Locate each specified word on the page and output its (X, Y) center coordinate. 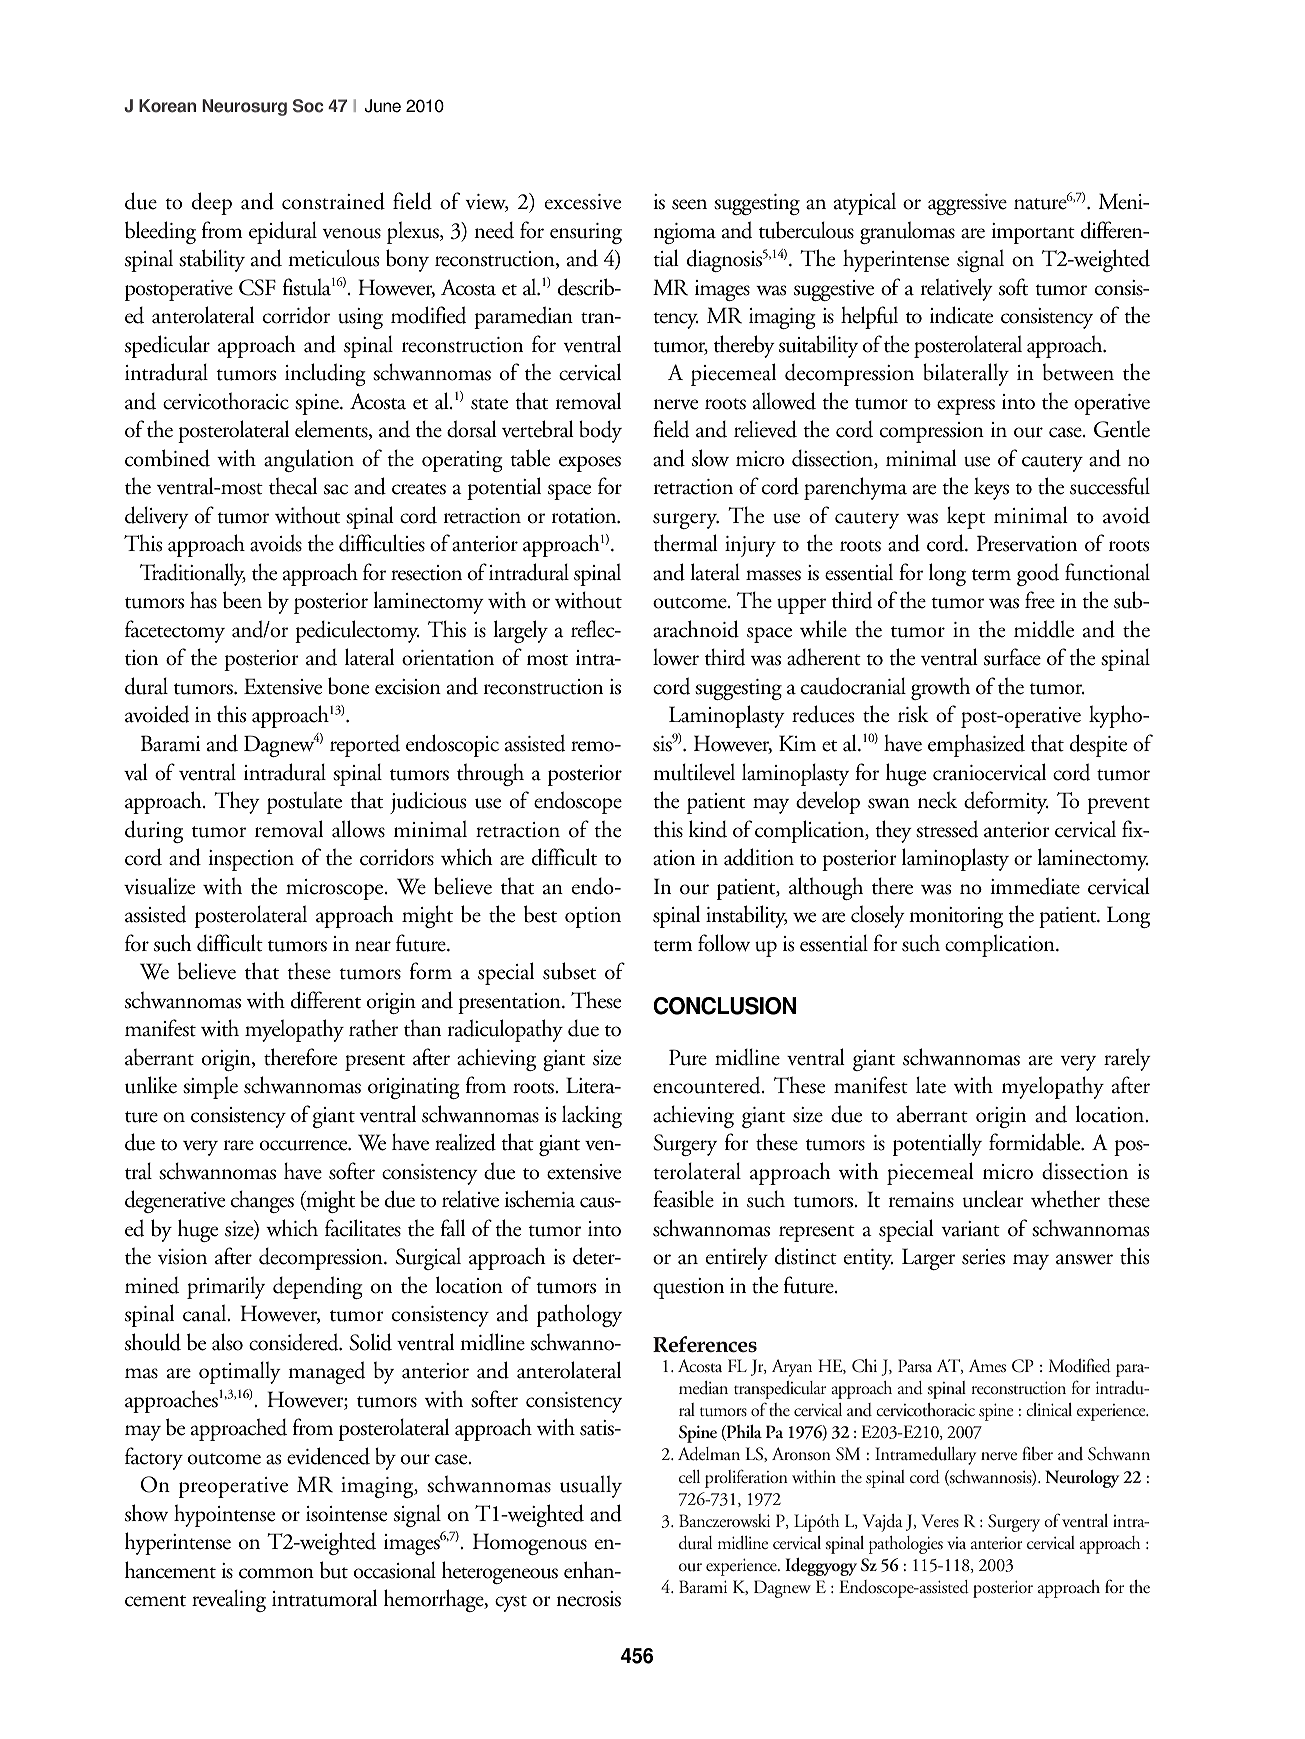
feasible (683, 1199)
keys (991, 488)
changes (262, 1201)
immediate (1035, 886)
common (276, 1573)
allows (358, 829)
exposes (590, 464)
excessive (583, 202)
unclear (993, 1199)
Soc (308, 106)
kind (708, 829)
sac (336, 489)
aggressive (967, 204)
